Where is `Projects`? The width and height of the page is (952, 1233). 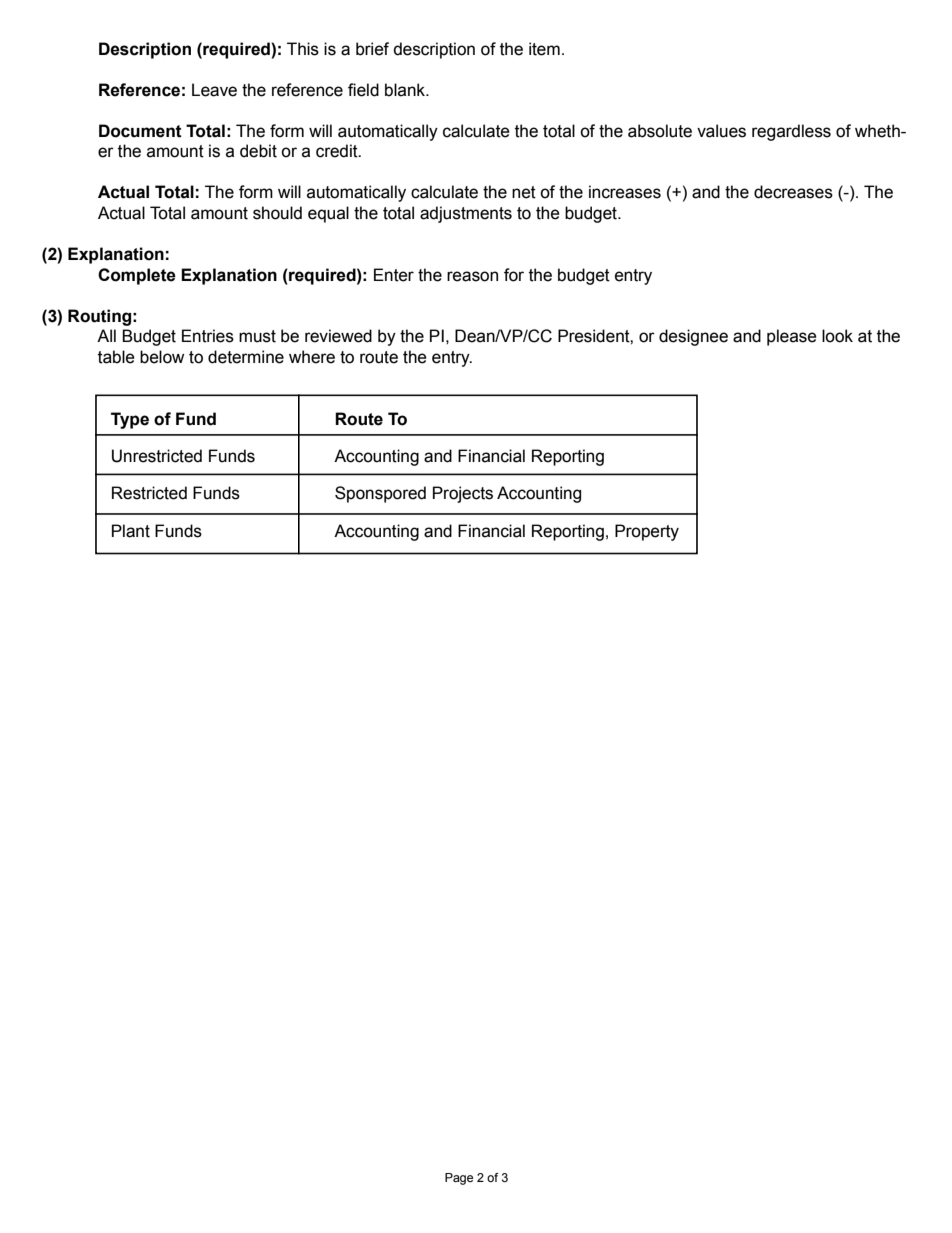 Projects is located at coordinates (463, 494).
